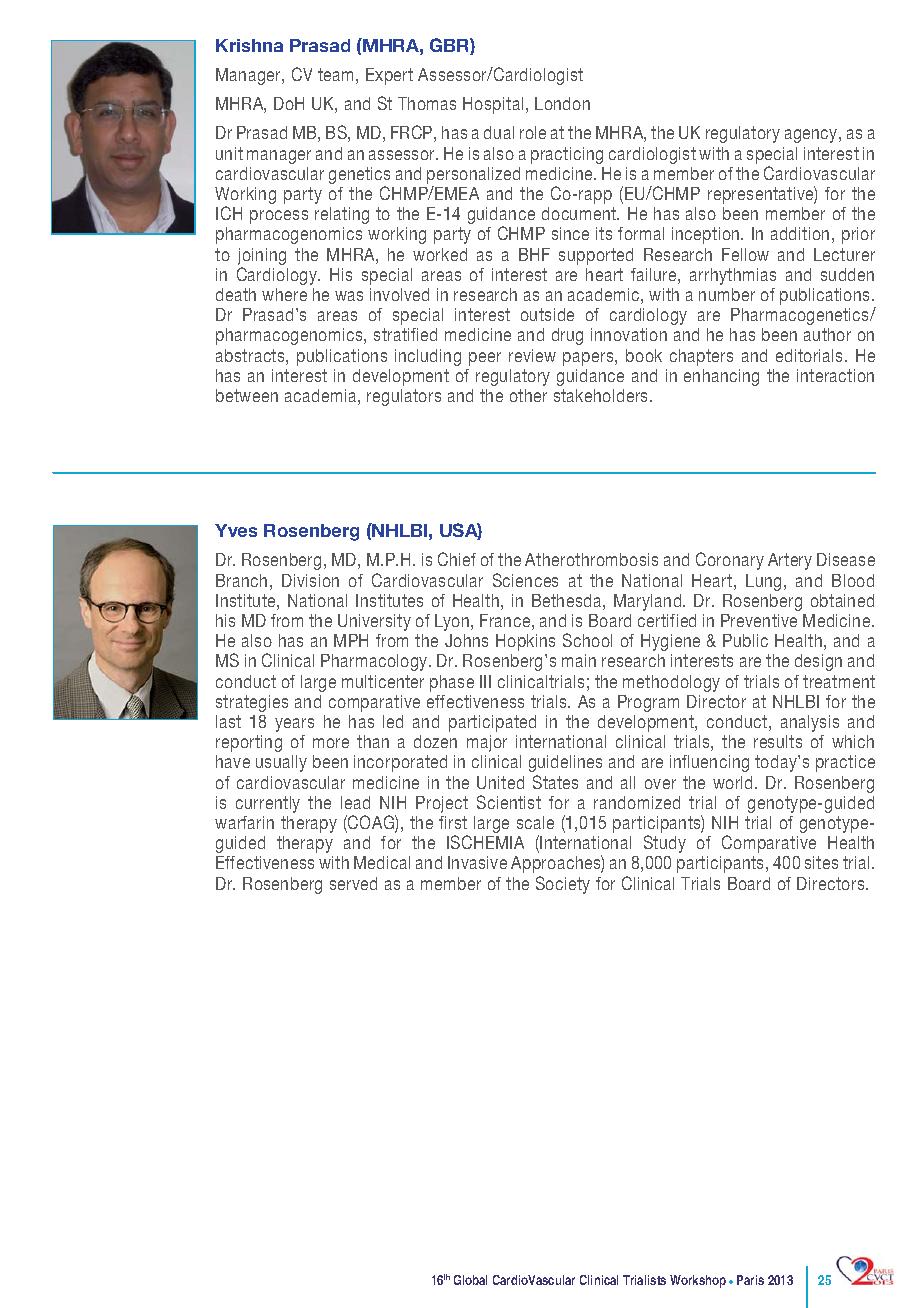 This page has height=1308, width=924. I want to click on Workshop, so click(698, 1281).
